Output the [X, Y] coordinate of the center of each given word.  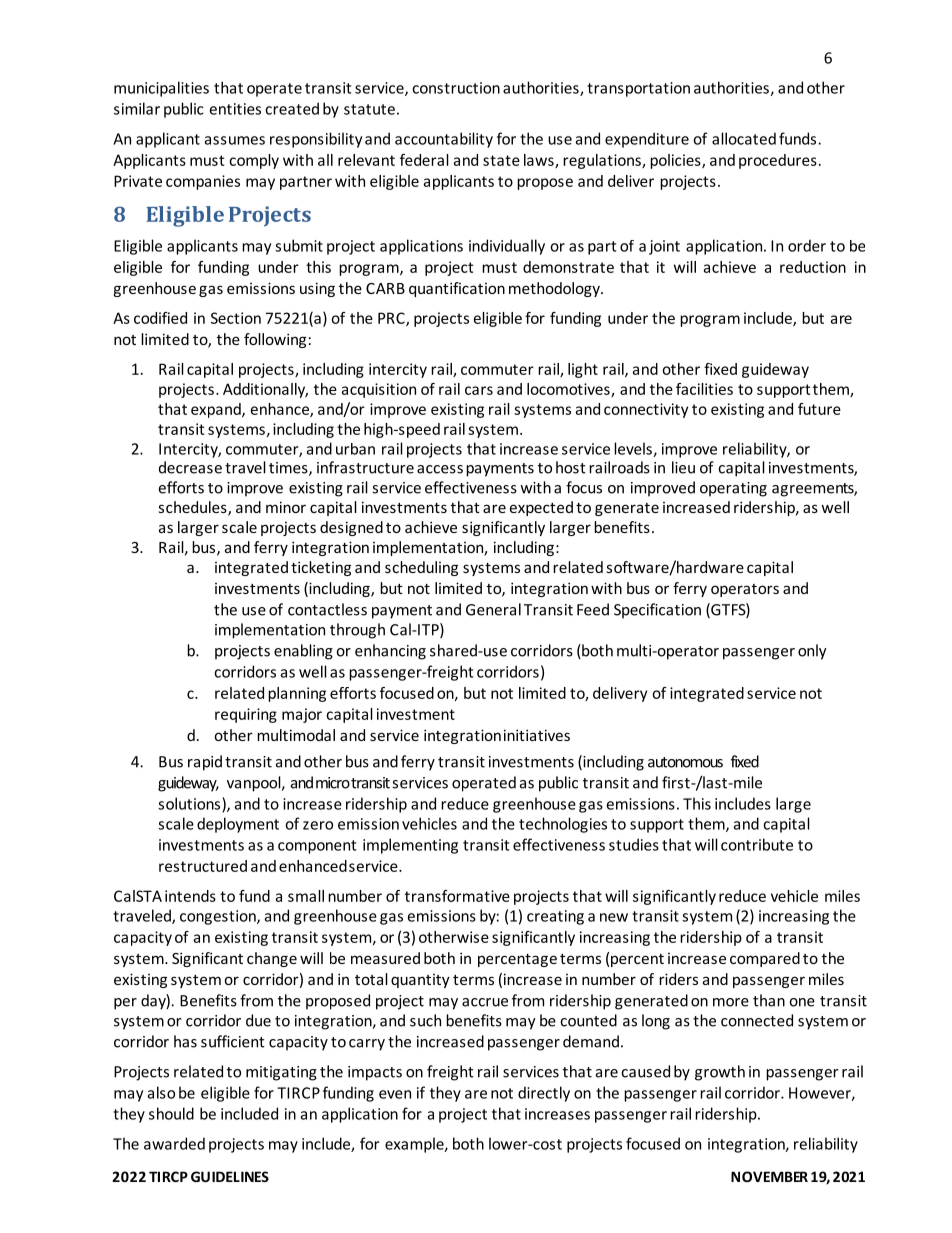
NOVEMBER [769, 1176]
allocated [744, 138]
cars [479, 390]
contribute [757, 844]
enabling [303, 652]
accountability [444, 140]
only [812, 652]
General [493, 609]
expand [217, 410]
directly [544, 1094]
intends [190, 896]
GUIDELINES [230, 1176]
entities [235, 109]
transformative [457, 896]
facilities [704, 389]
